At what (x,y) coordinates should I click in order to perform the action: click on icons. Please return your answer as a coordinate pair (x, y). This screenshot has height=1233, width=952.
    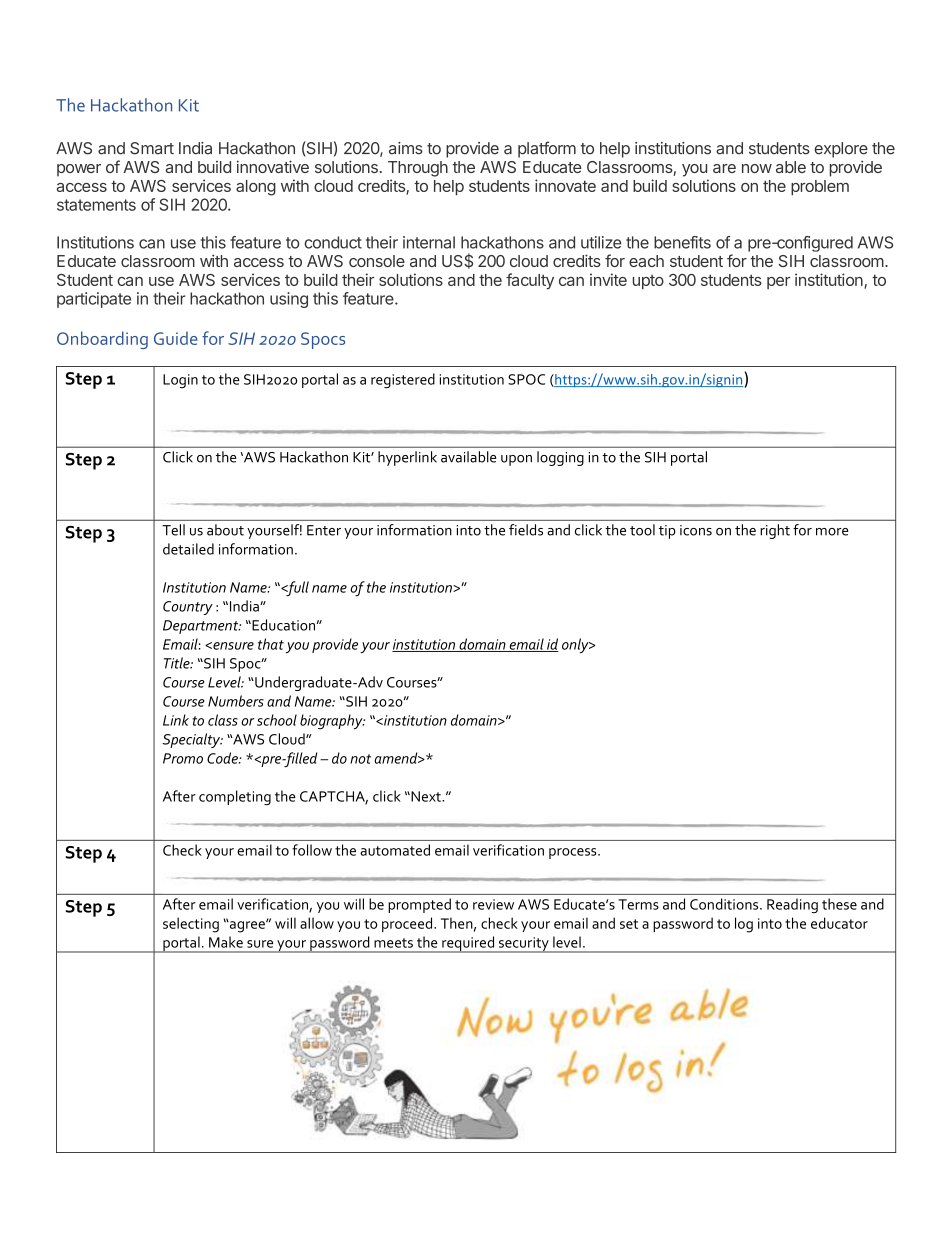
    Looking at the image, I should click on (696, 530).
